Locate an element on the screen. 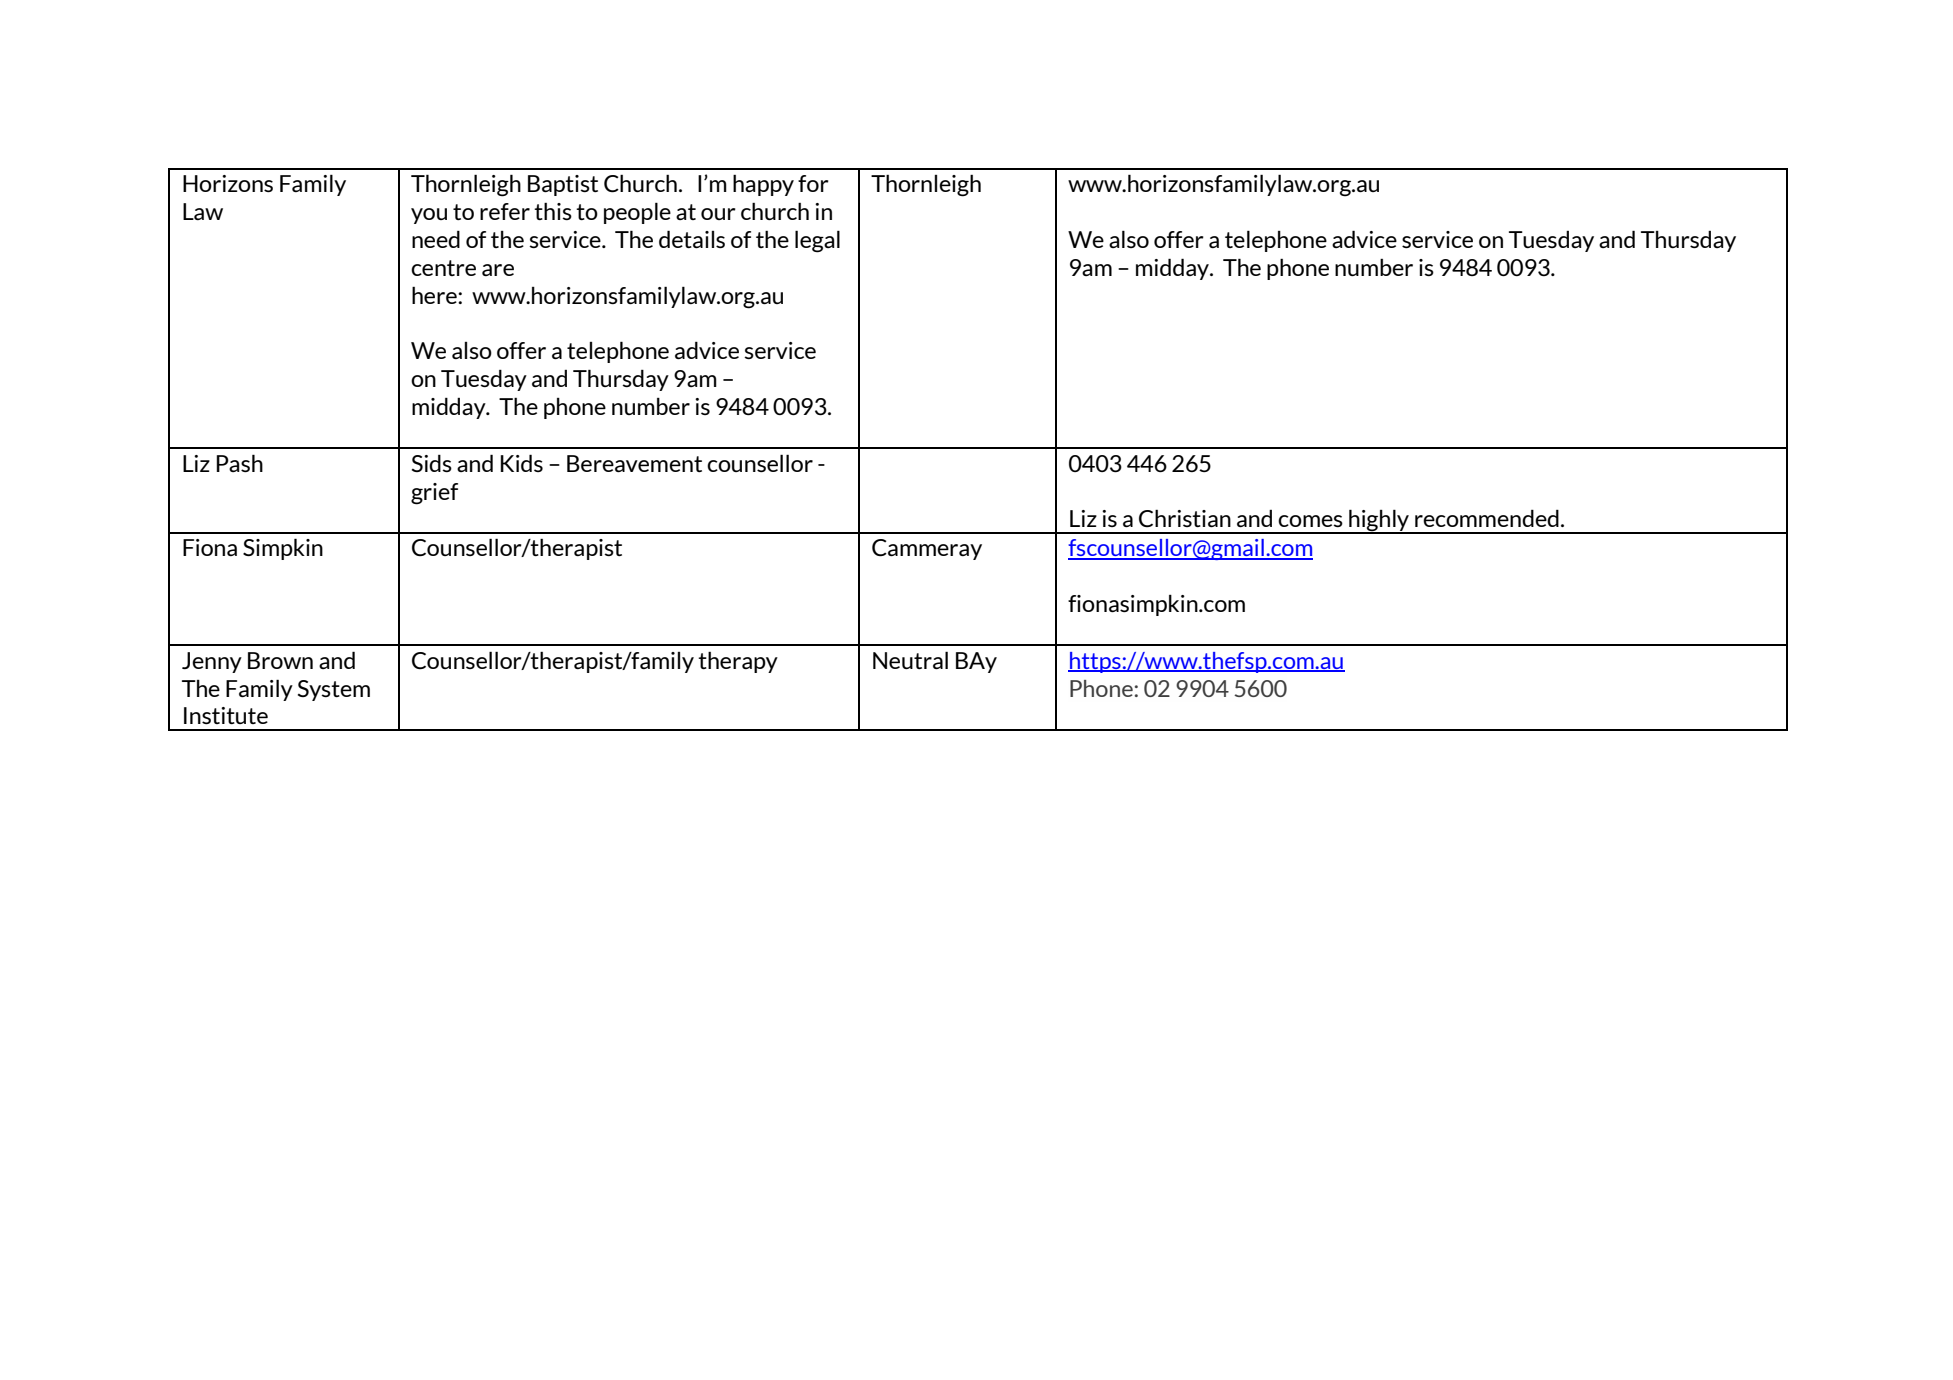  legal is located at coordinates (817, 241).
